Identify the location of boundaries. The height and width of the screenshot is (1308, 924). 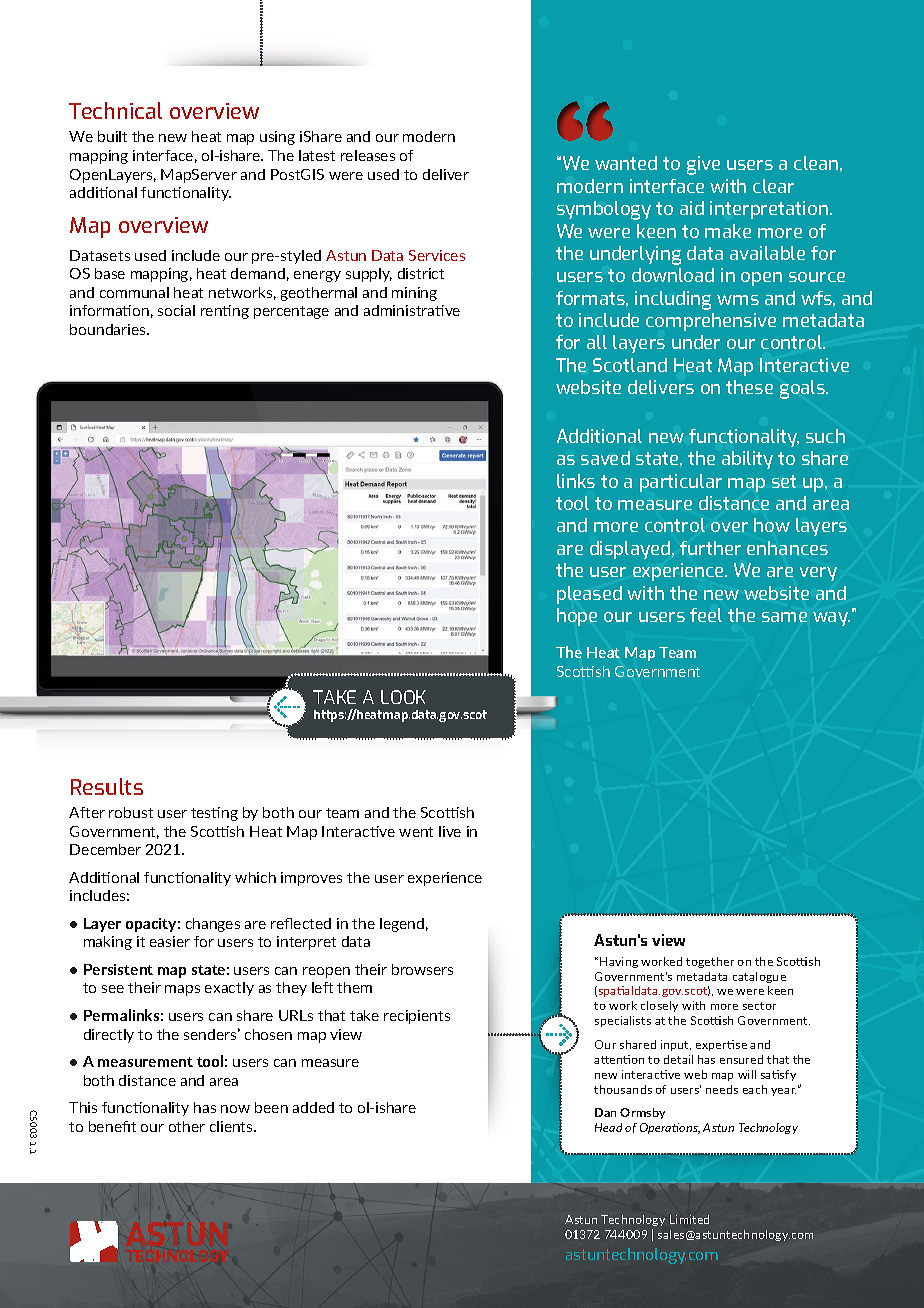
(109, 329).
